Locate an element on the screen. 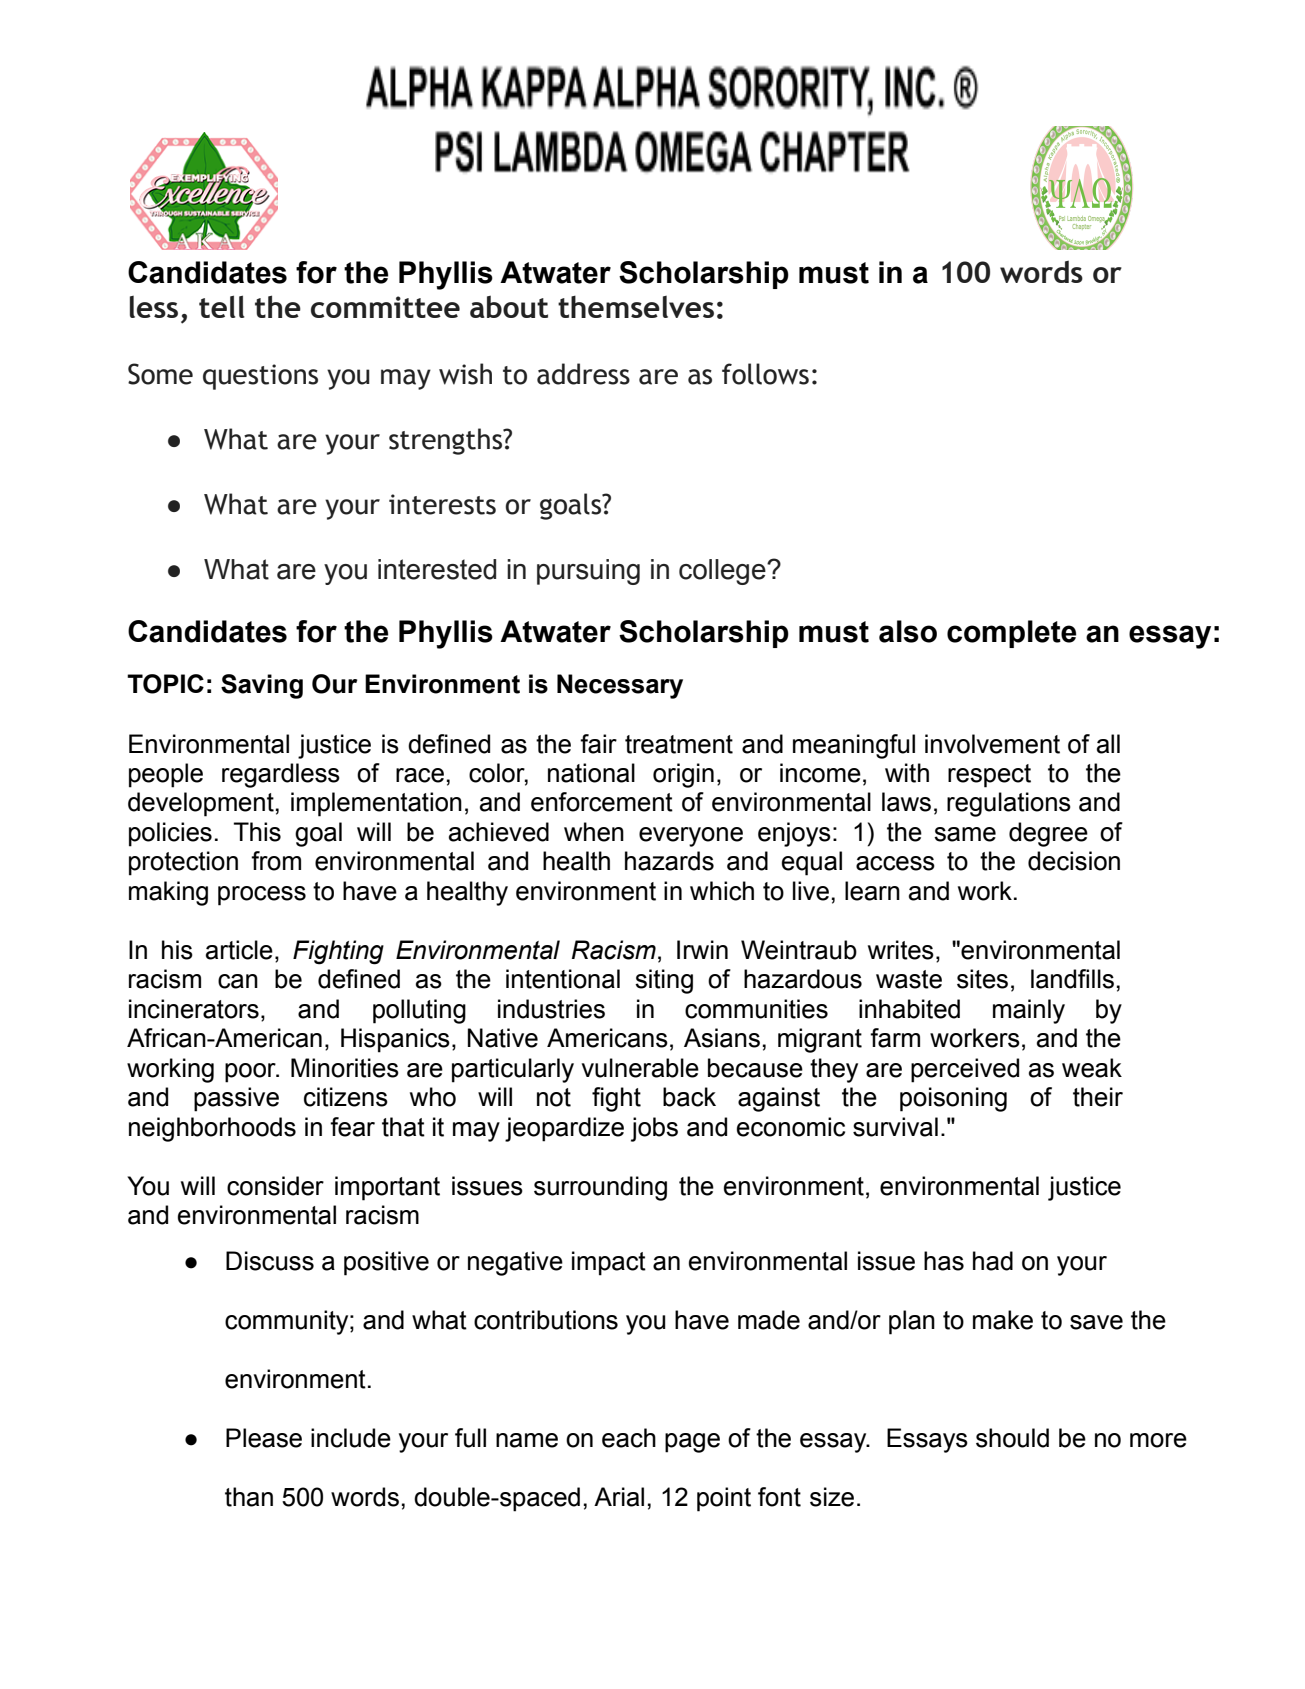  Saving is located at coordinates (262, 686).
